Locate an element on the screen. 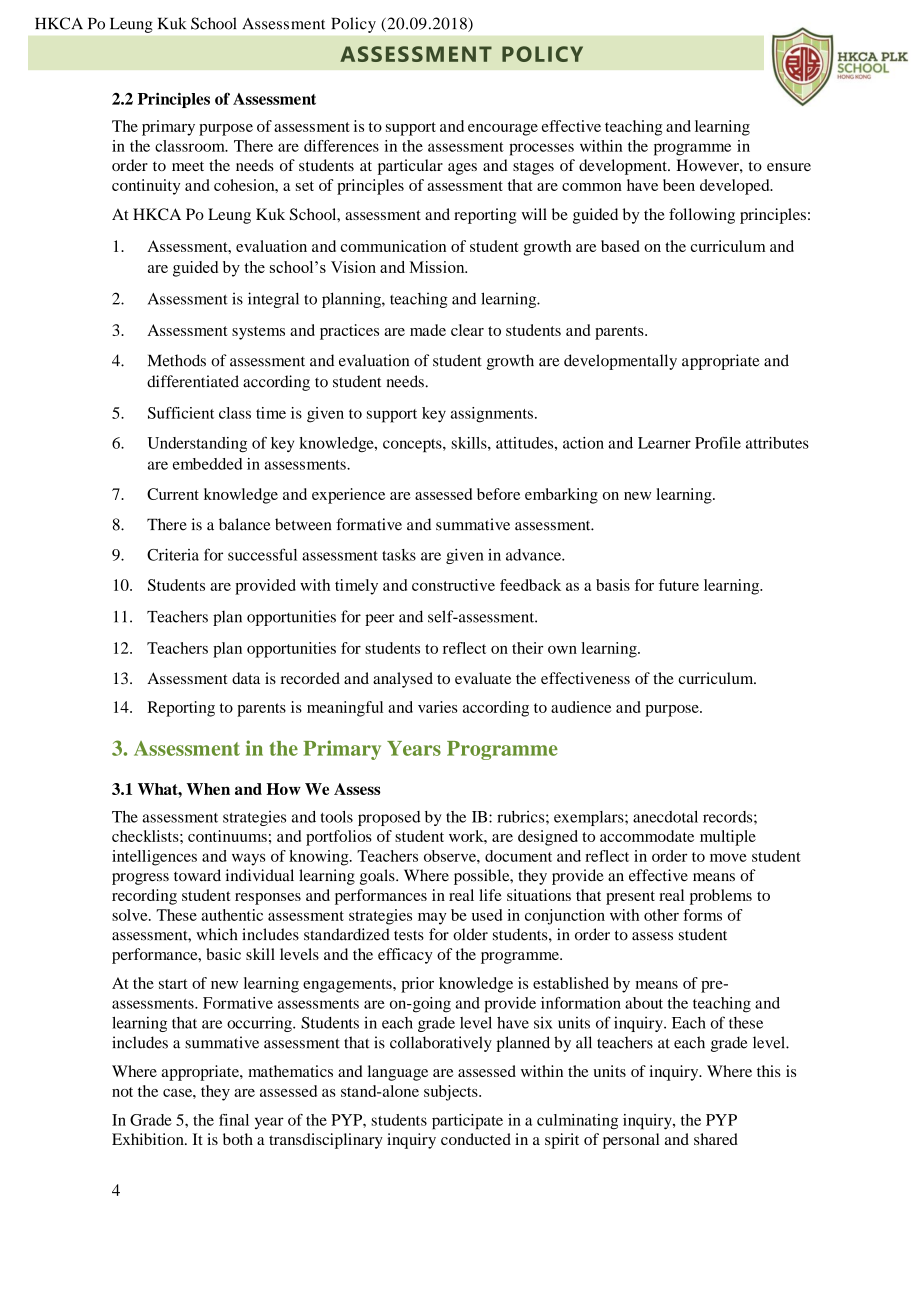 This screenshot has height=1307, width=924. final is located at coordinates (234, 1120).
